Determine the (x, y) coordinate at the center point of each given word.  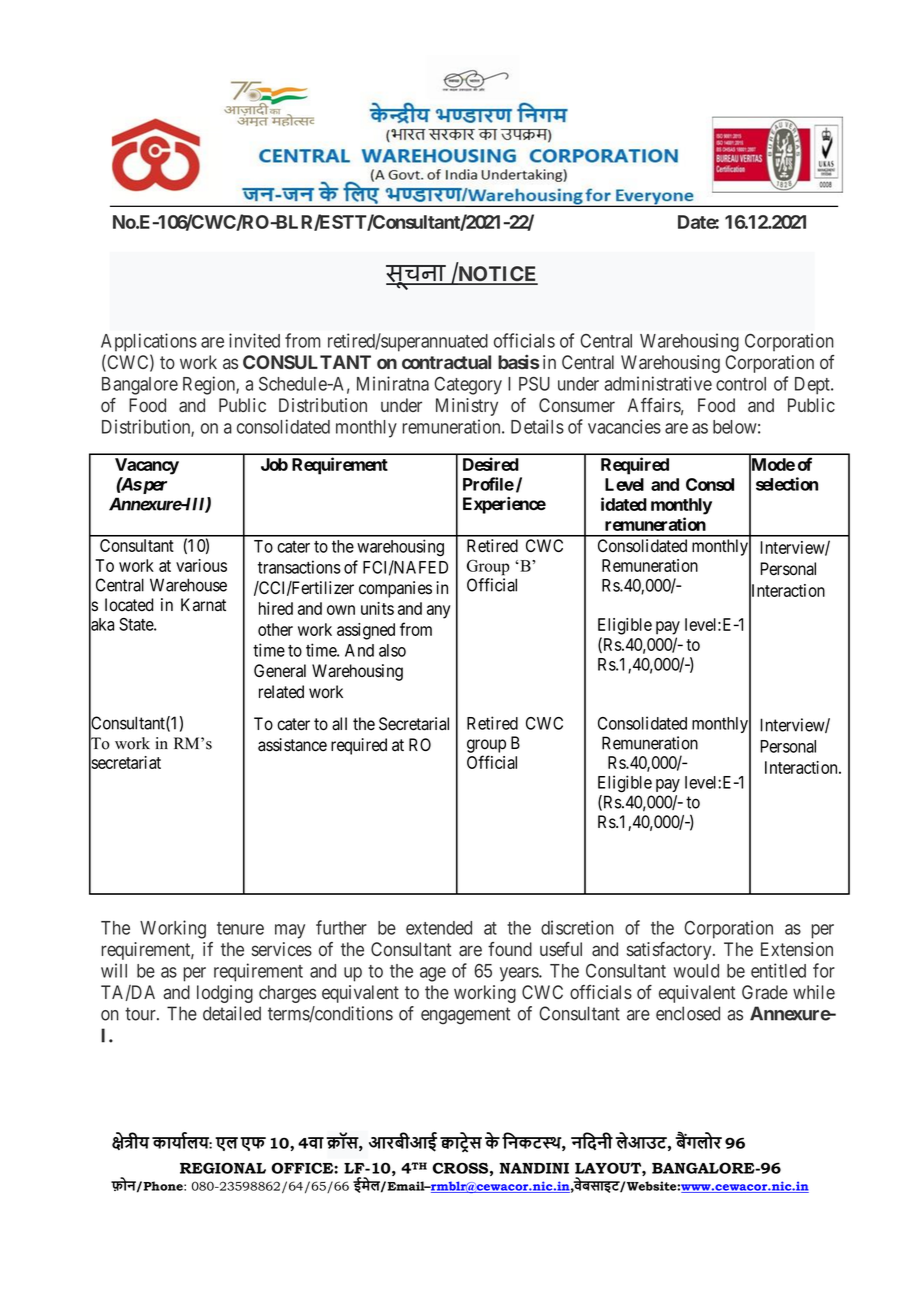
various (201, 565)
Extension (797, 949)
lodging (225, 994)
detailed (232, 1013)
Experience (504, 505)
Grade (765, 992)
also (392, 650)
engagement (465, 1016)
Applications (149, 342)
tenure (240, 928)
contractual (446, 362)
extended (439, 928)
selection (787, 484)
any (439, 612)
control (741, 384)
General (280, 671)
